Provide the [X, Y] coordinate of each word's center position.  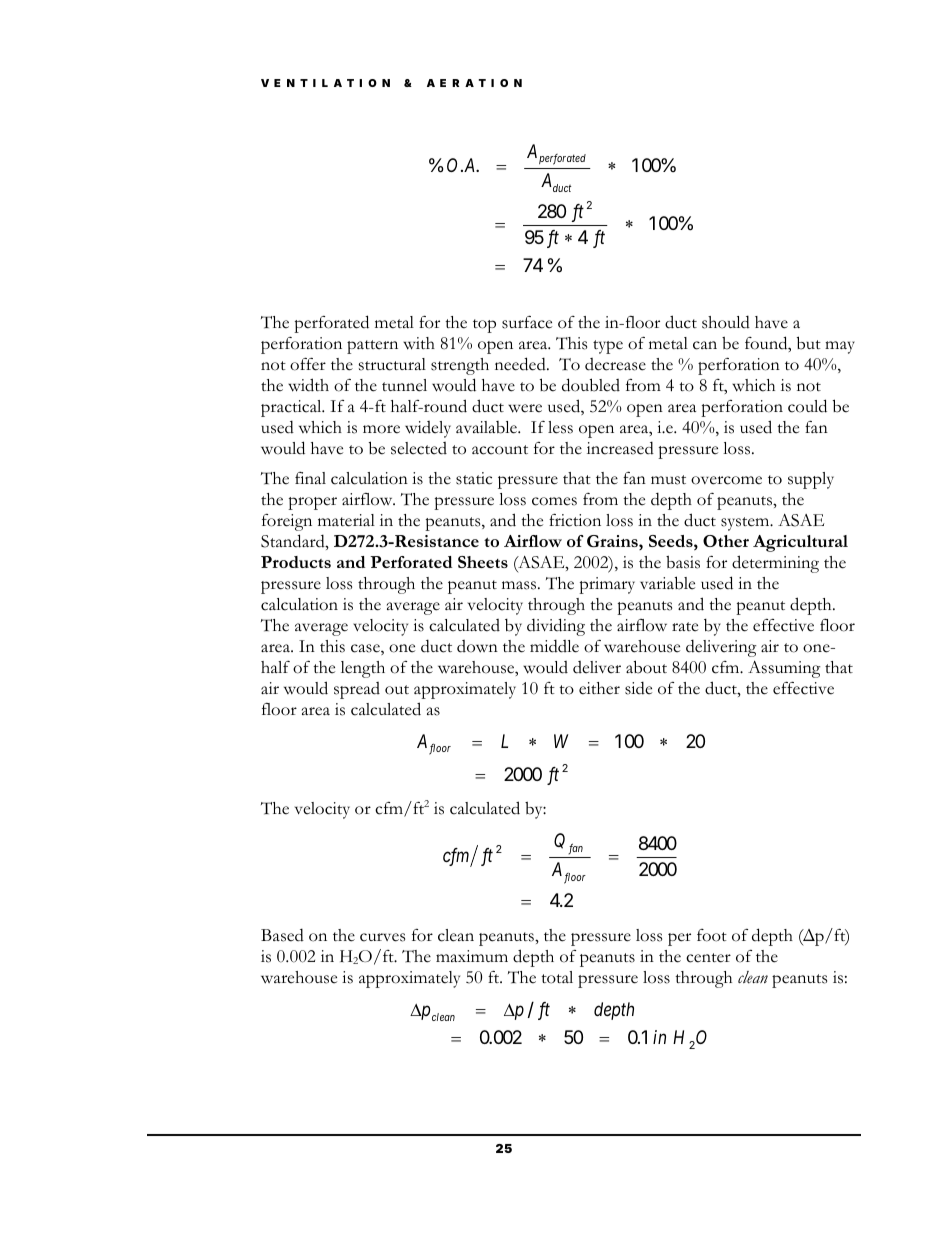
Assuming [784, 669]
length [363, 669]
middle [554, 646]
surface [527, 322]
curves [382, 937]
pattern [372, 347]
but [809, 343]
